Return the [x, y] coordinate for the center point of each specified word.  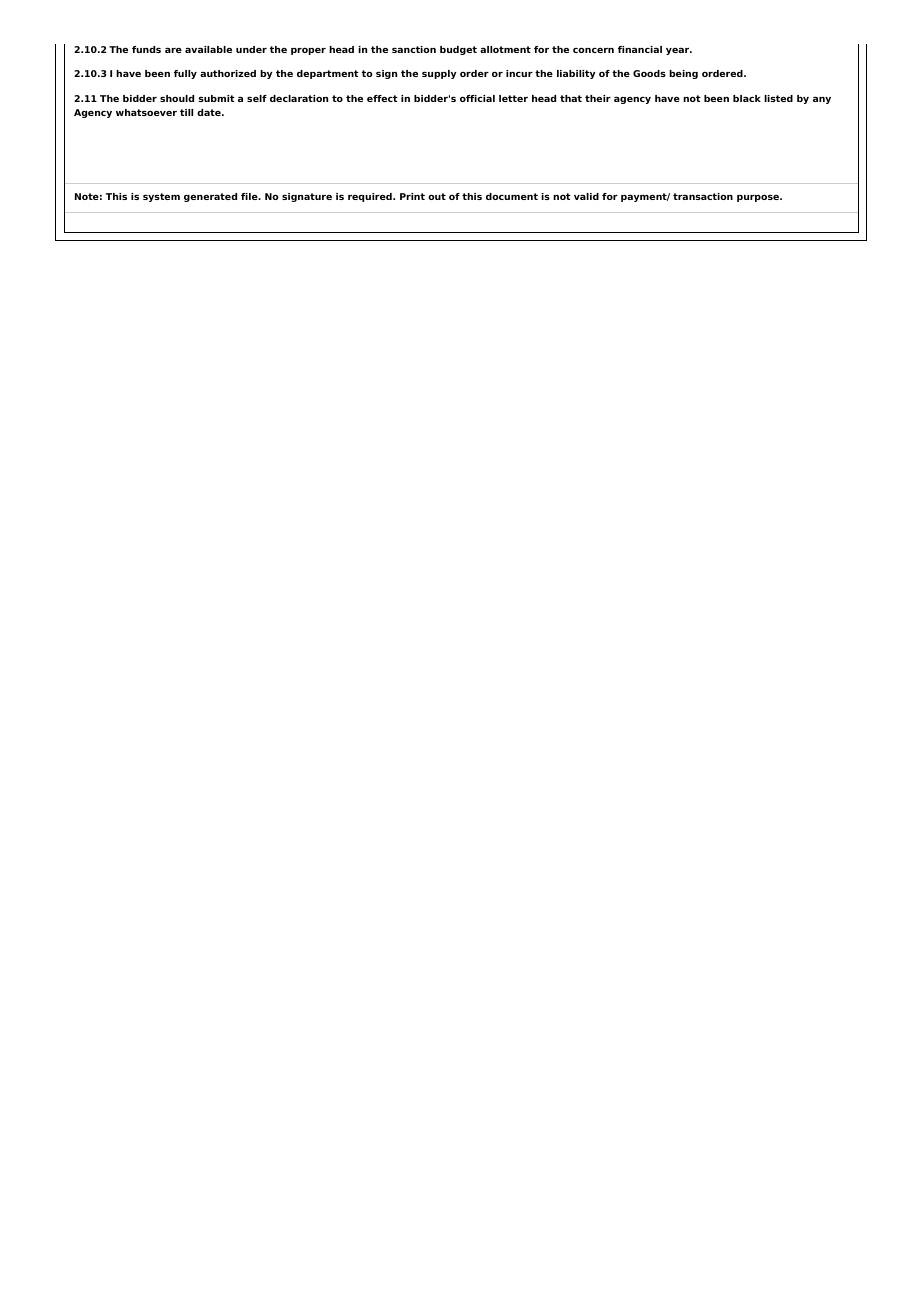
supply [439, 74]
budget [458, 50]
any [822, 100]
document [512, 196]
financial [640, 49]
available [208, 49]
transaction [703, 196]
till [186, 112]
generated [210, 197]
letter [513, 98]
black [747, 98]
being [683, 74]
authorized [228, 73]
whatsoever [146, 112]
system [161, 197]
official [477, 98]
